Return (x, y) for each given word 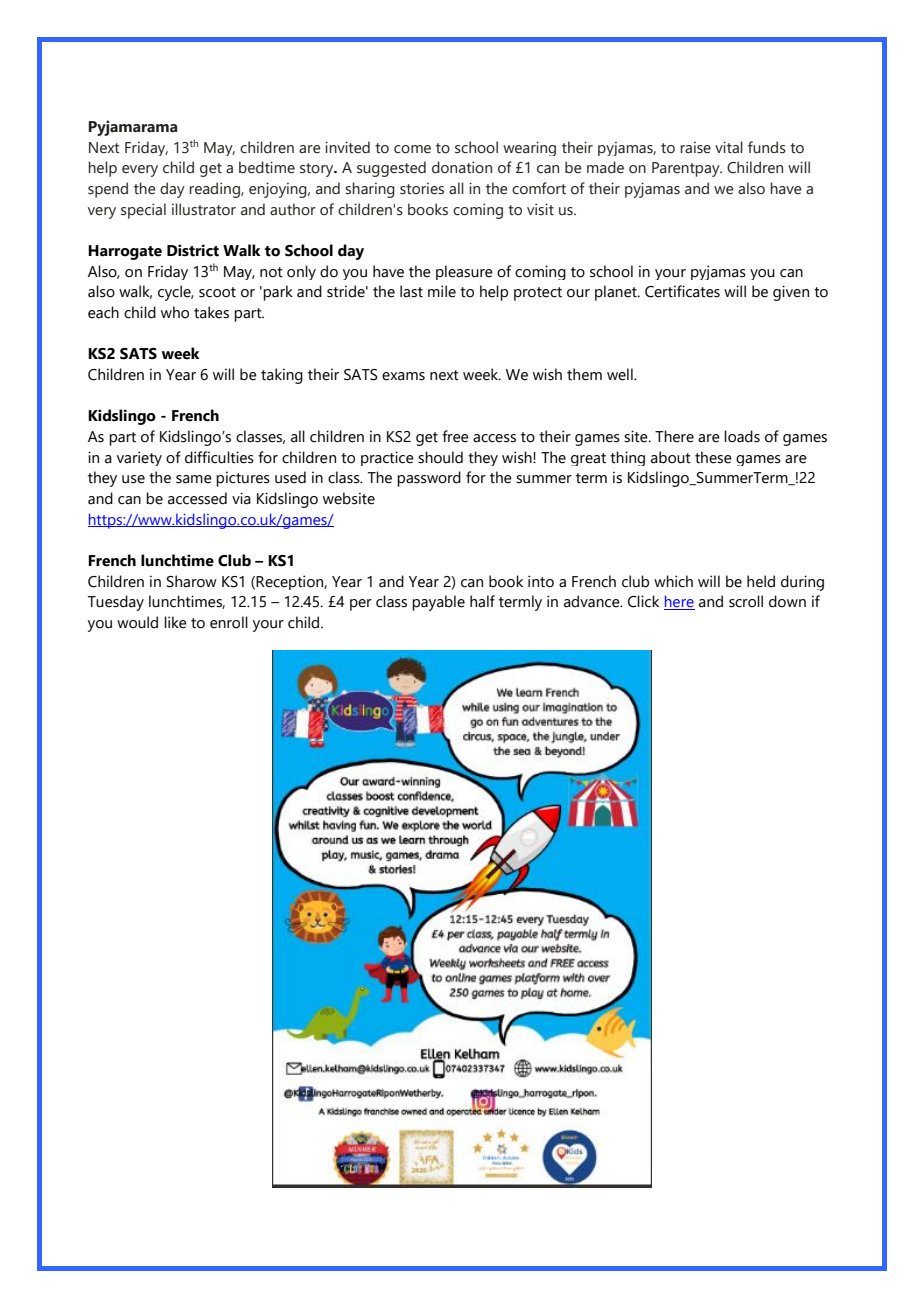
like (175, 622)
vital (729, 147)
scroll (746, 601)
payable (438, 603)
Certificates (682, 291)
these (713, 457)
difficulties (219, 457)
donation (462, 167)
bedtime (267, 167)
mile (442, 291)
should (440, 457)
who (175, 312)
